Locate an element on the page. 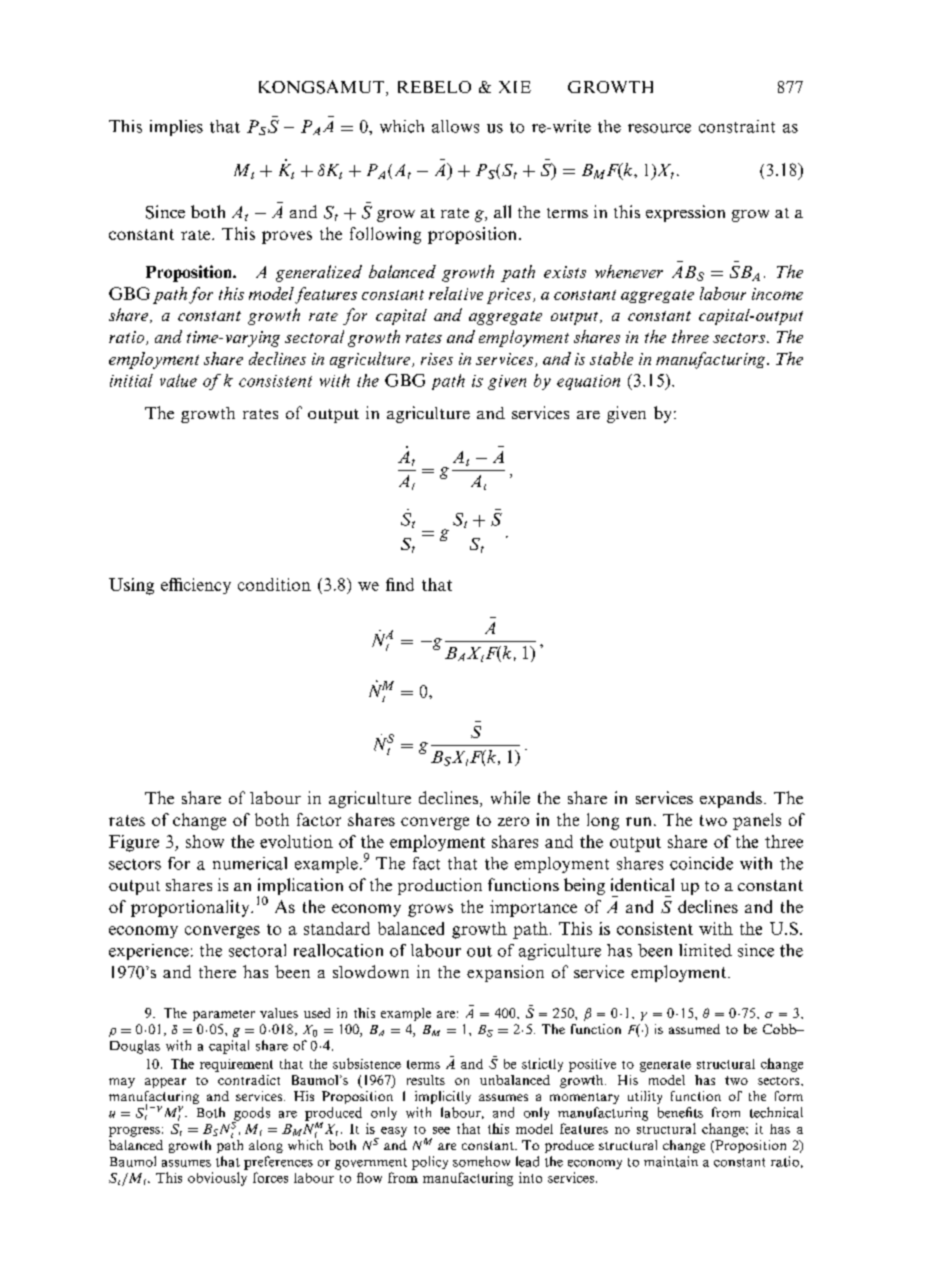  expansion is located at coordinates (505, 973).
